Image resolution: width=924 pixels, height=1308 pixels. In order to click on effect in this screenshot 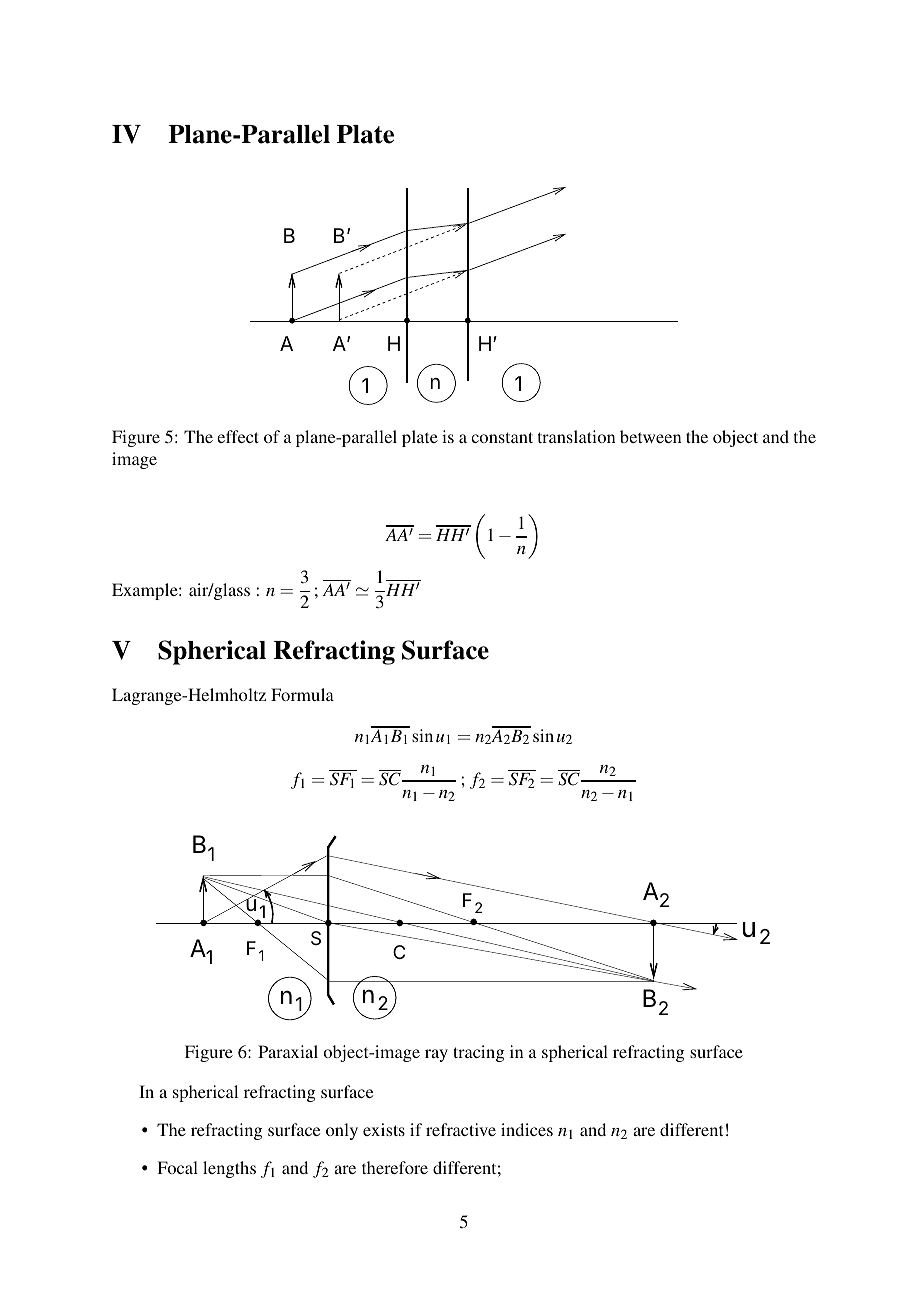, I will do `click(238, 436)`.
